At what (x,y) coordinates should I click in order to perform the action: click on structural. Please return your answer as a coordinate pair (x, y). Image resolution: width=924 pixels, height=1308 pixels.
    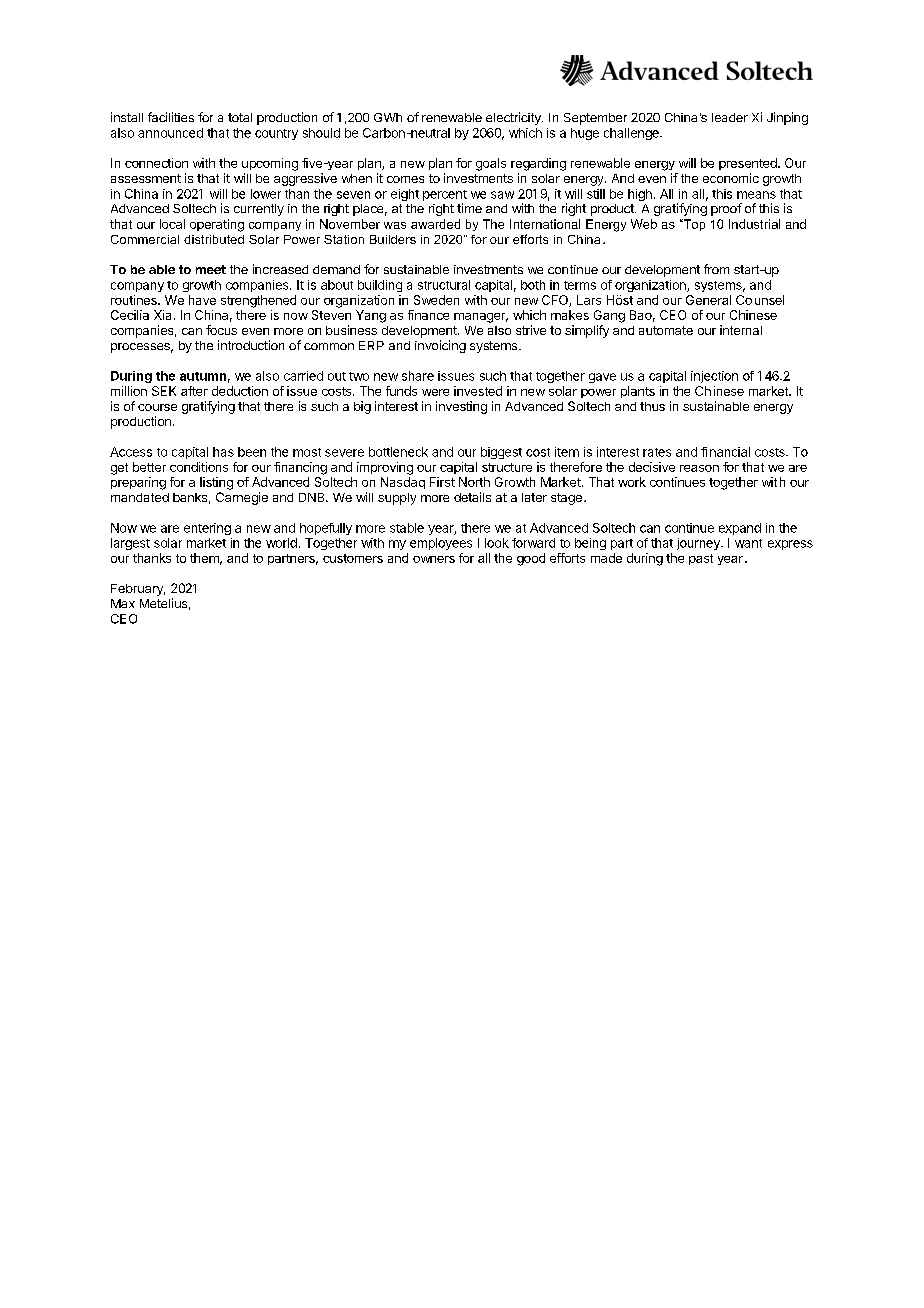
    Looking at the image, I should click on (444, 285).
